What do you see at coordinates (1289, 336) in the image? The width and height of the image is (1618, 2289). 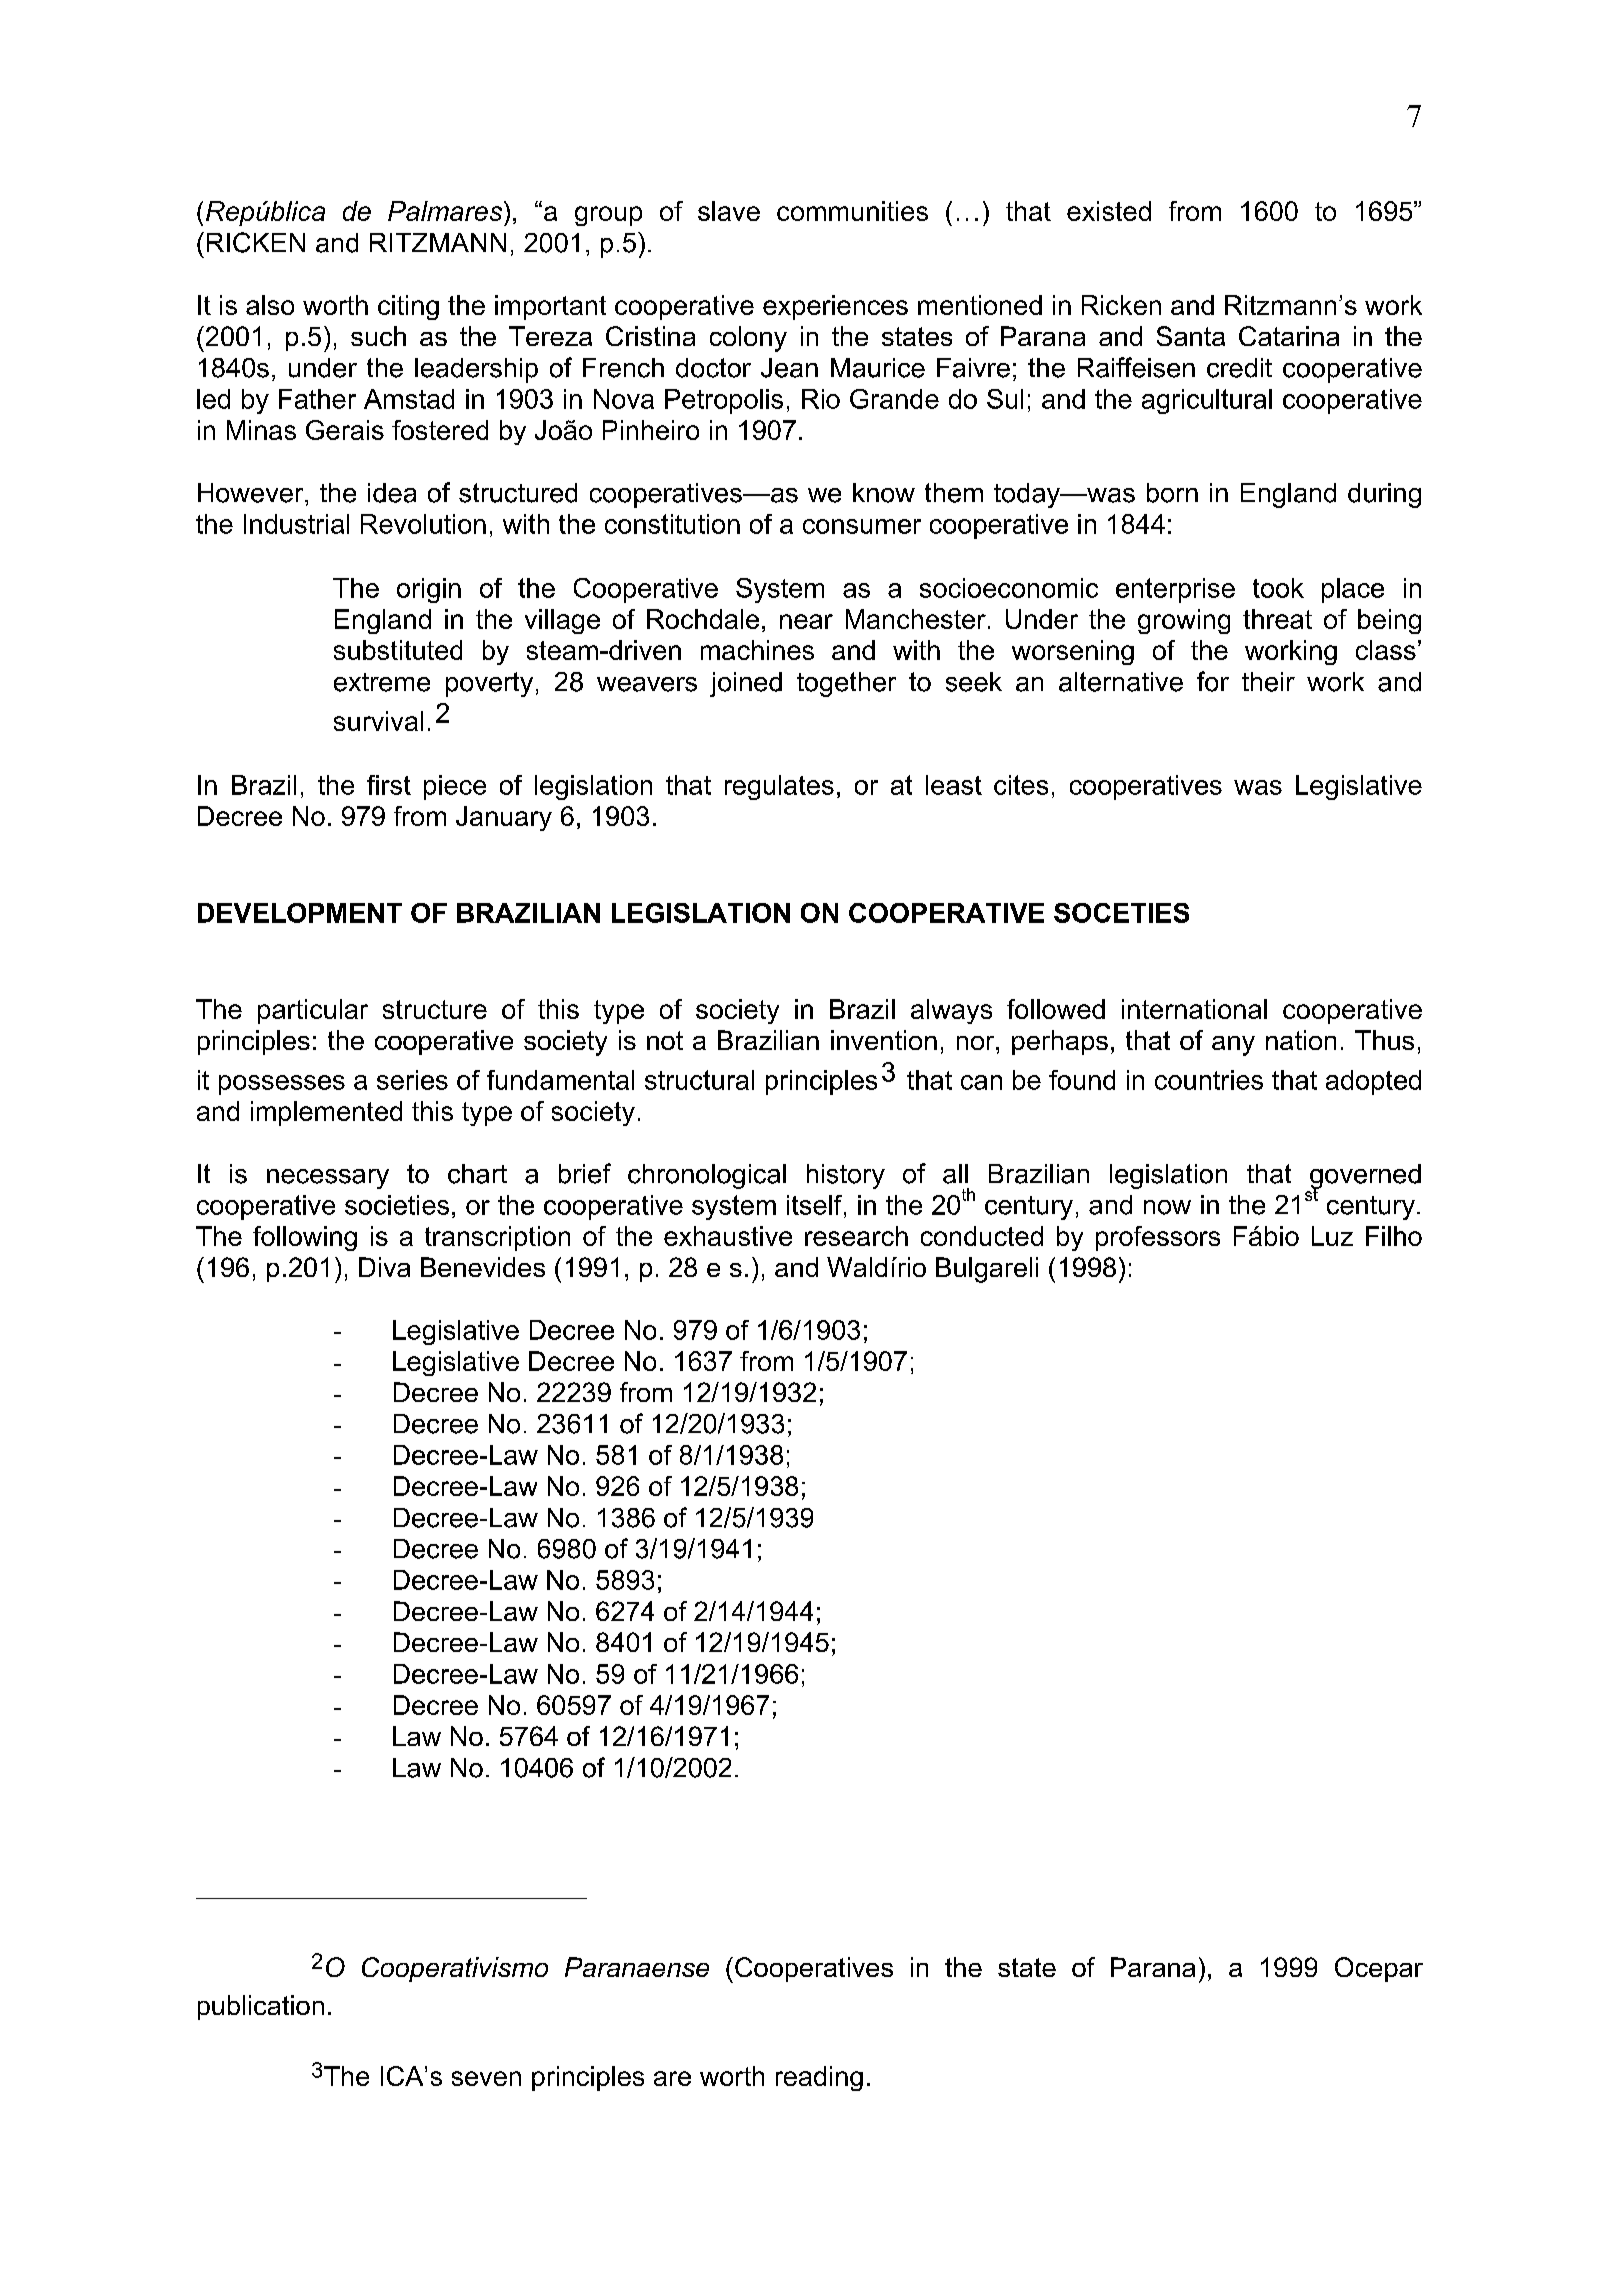 I see `Catarina` at bounding box center [1289, 336].
